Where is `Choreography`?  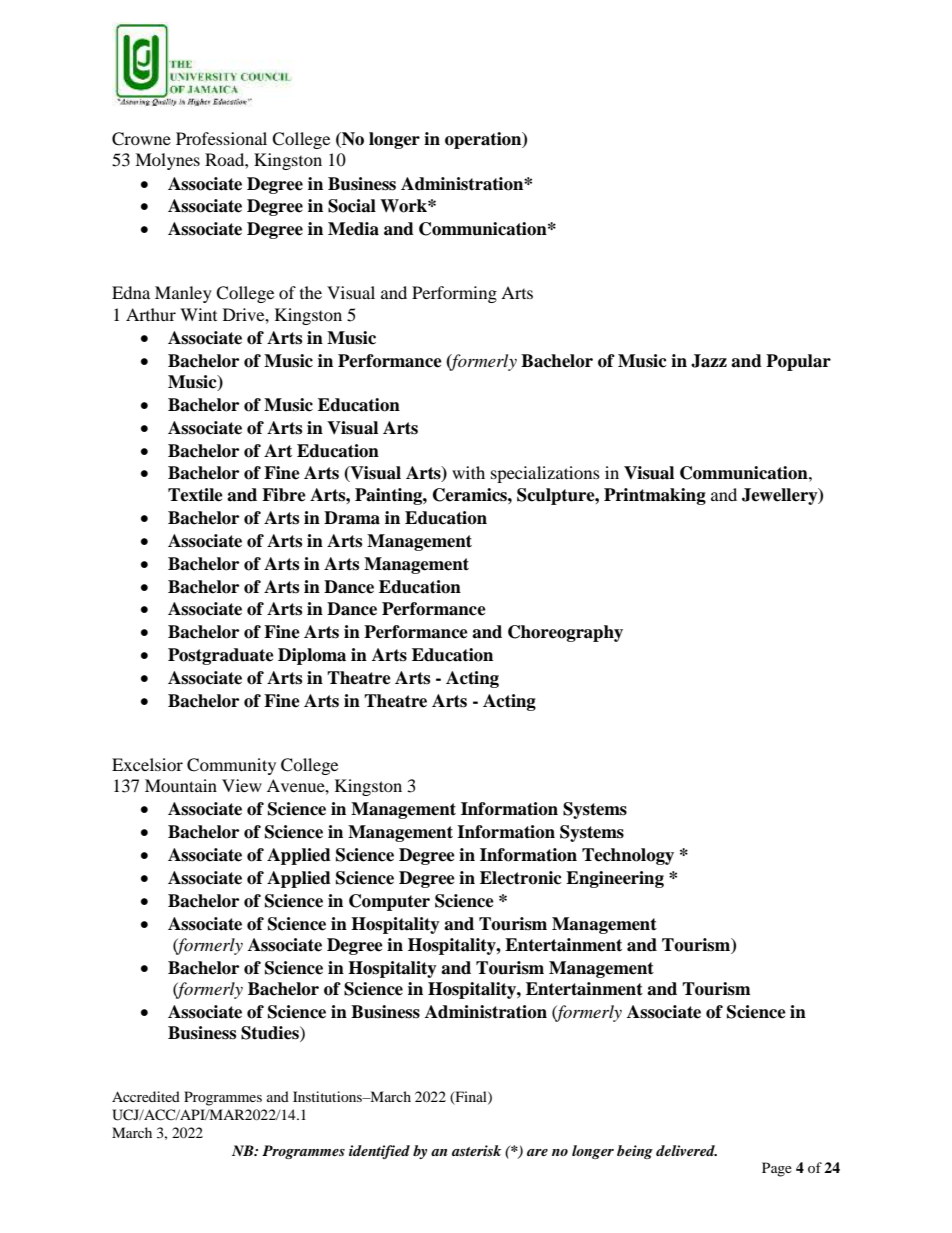 Choreography is located at coordinates (565, 633).
